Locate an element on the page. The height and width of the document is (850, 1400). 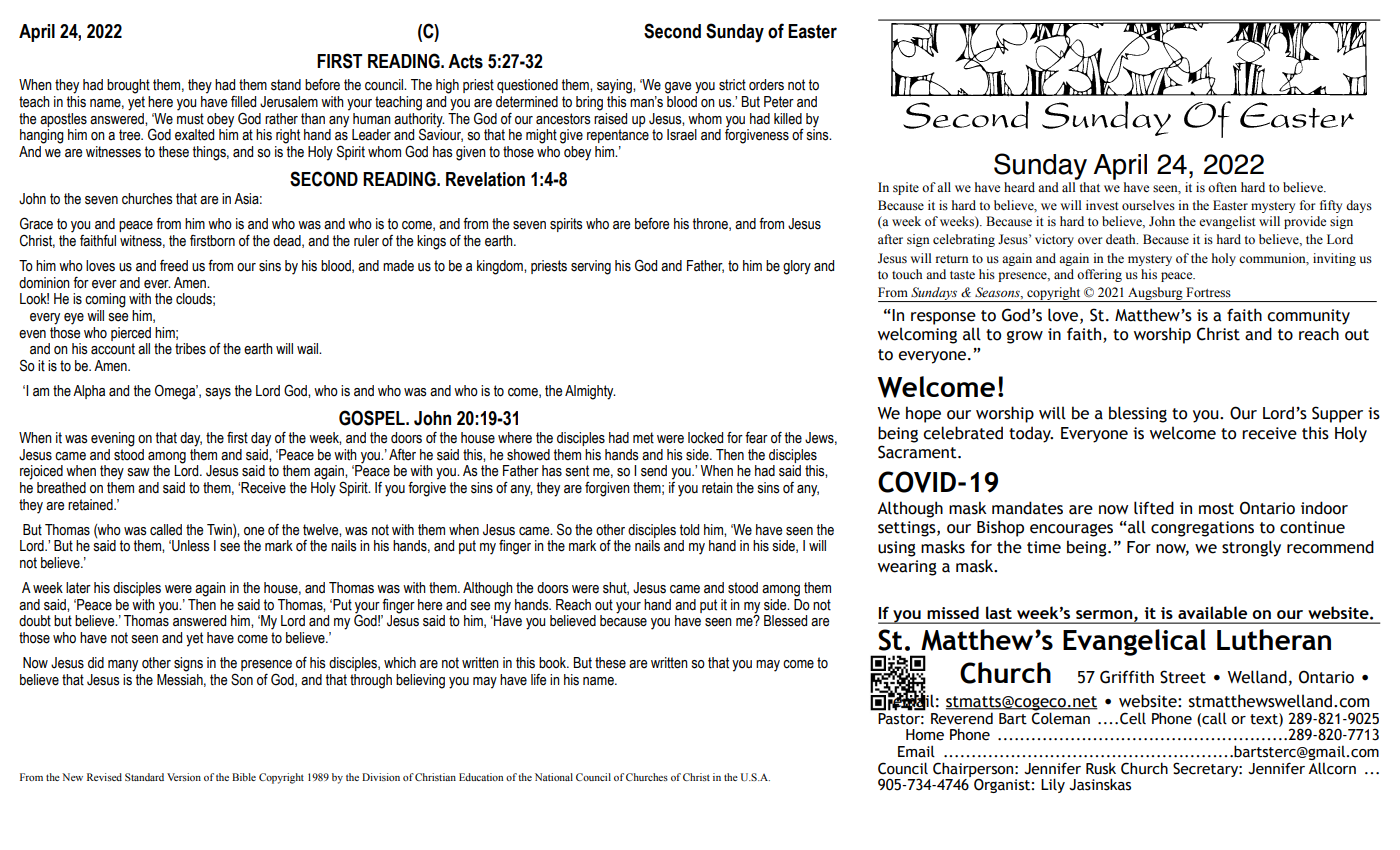
Version is located at coordinates (184, 777).
